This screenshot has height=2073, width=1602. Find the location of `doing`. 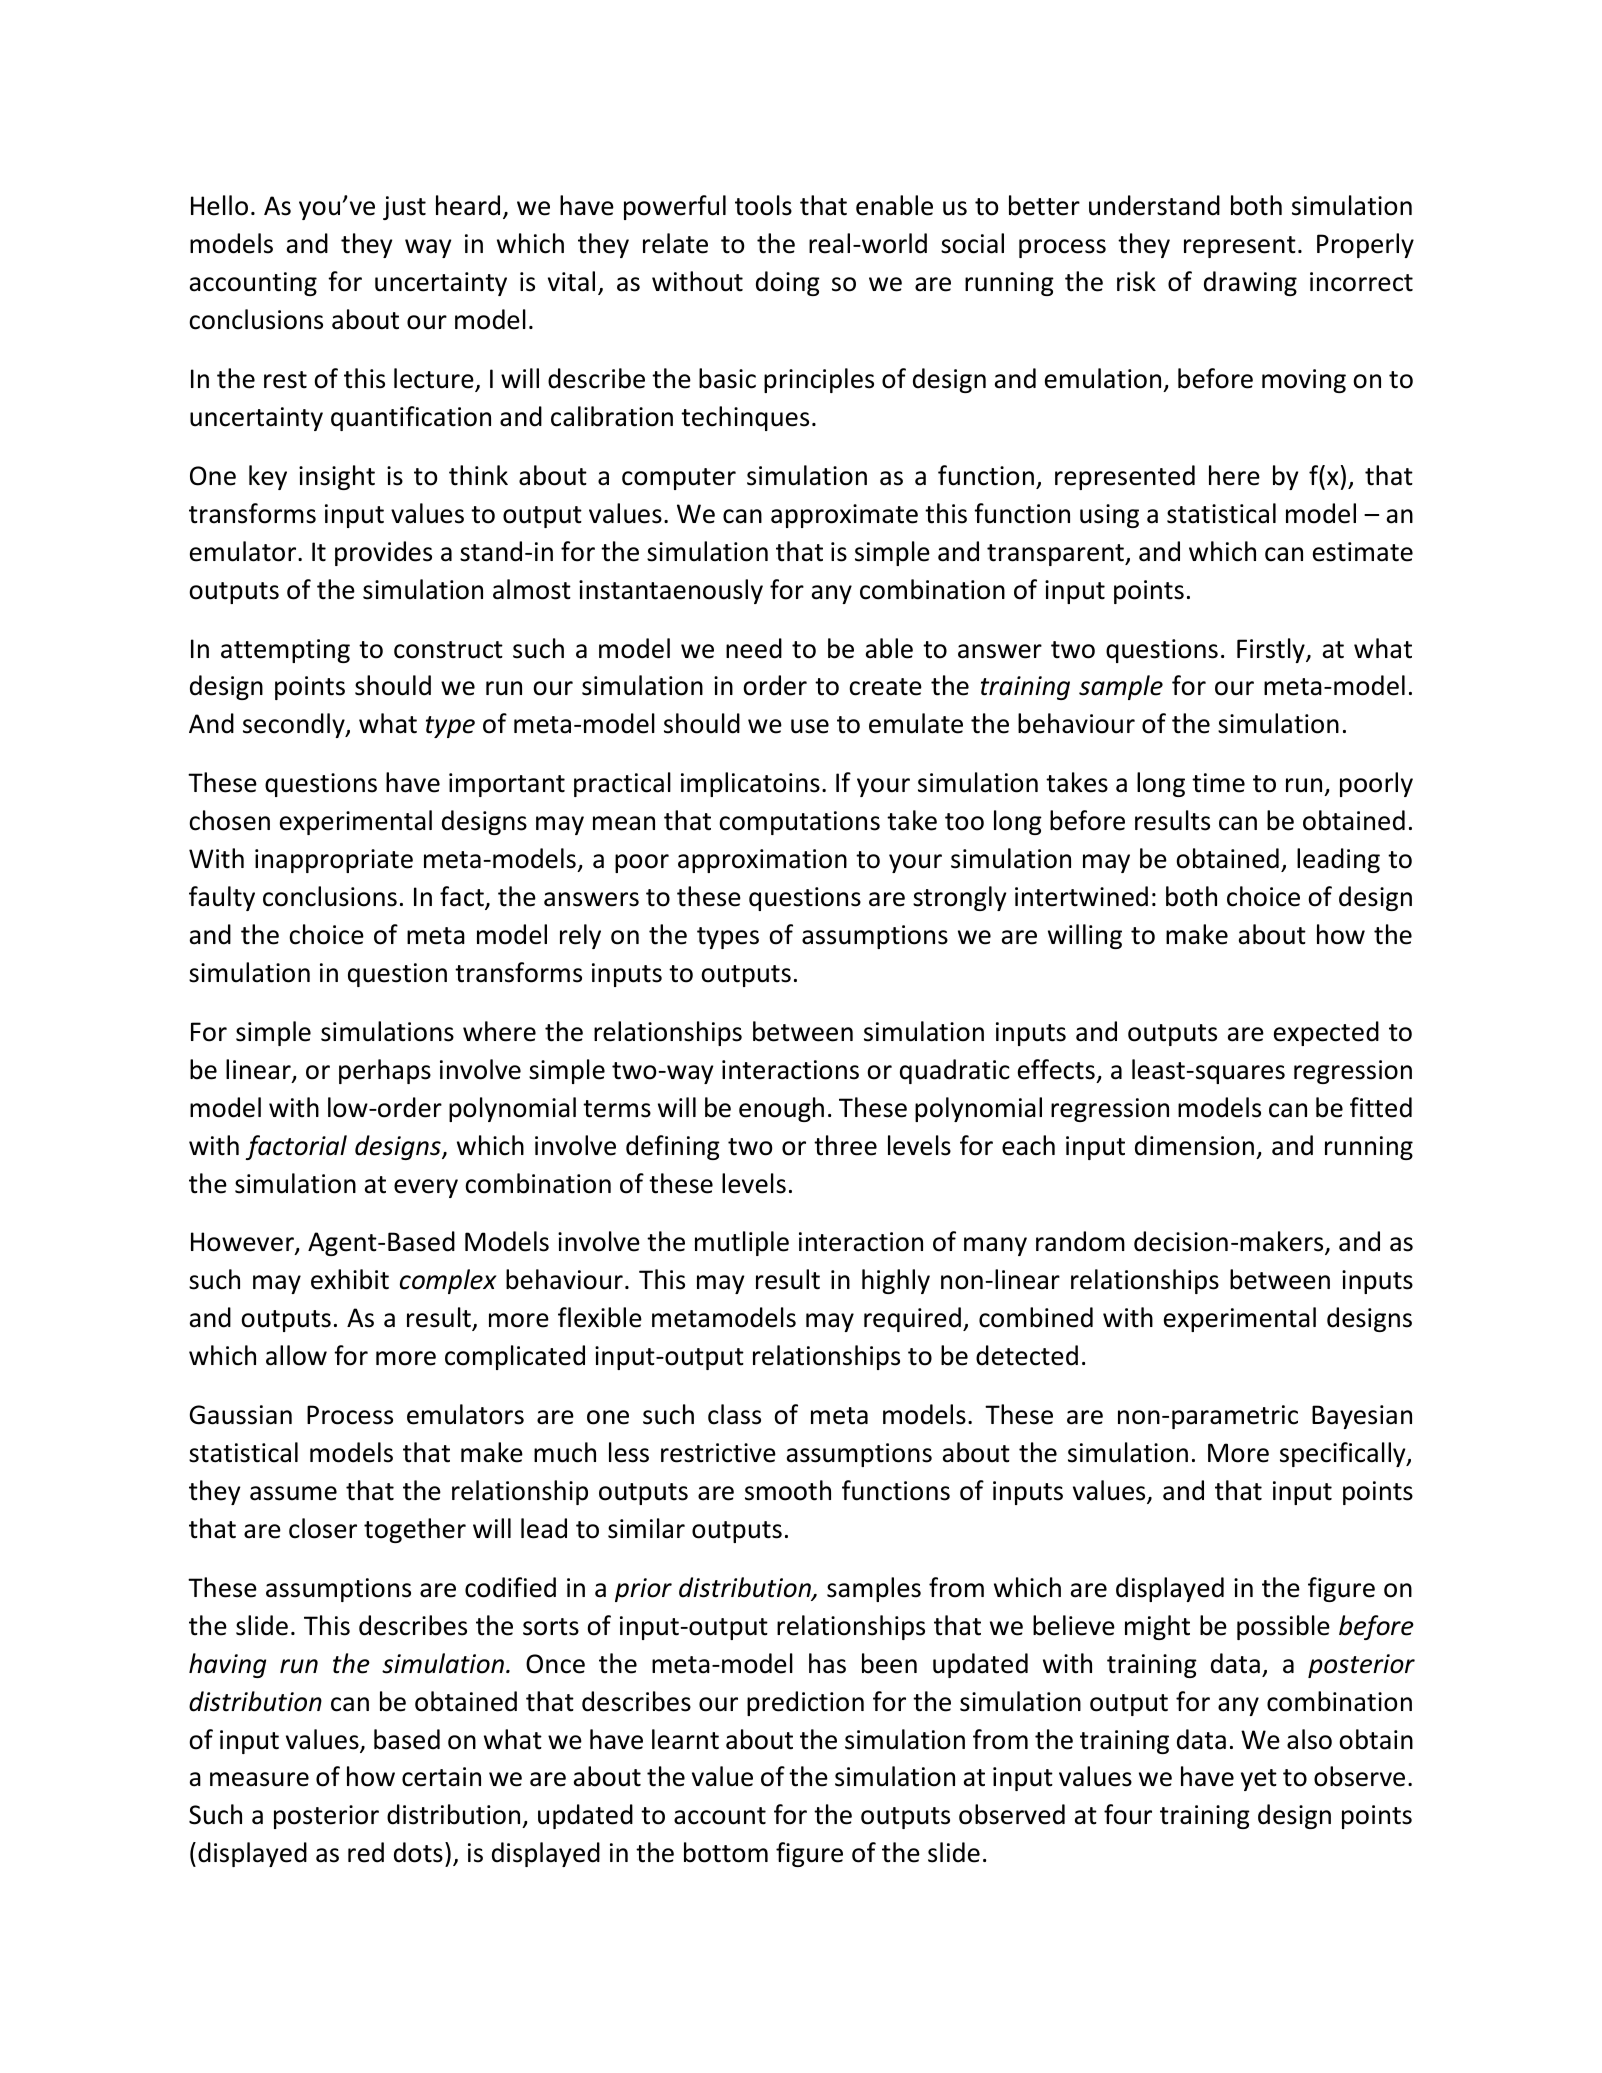

doing is located at coordinates (788, 283).
